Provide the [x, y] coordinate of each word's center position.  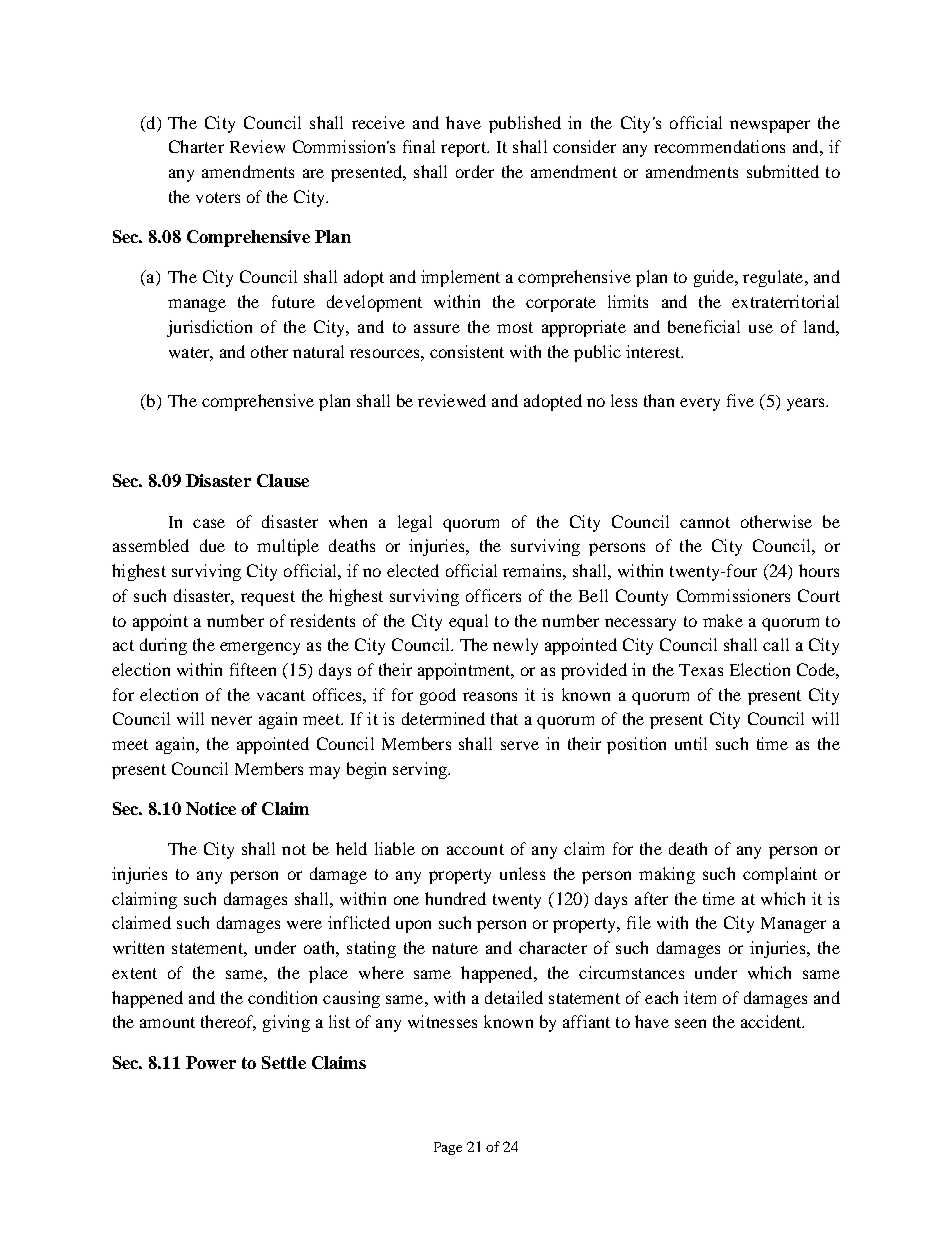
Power [211, 1062]
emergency [260, 648]
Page [448, 1148]
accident [772, 1021]
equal [468, 622]
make [723, 620]
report [464, 149]
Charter [196, 146]
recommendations [719, 146]
